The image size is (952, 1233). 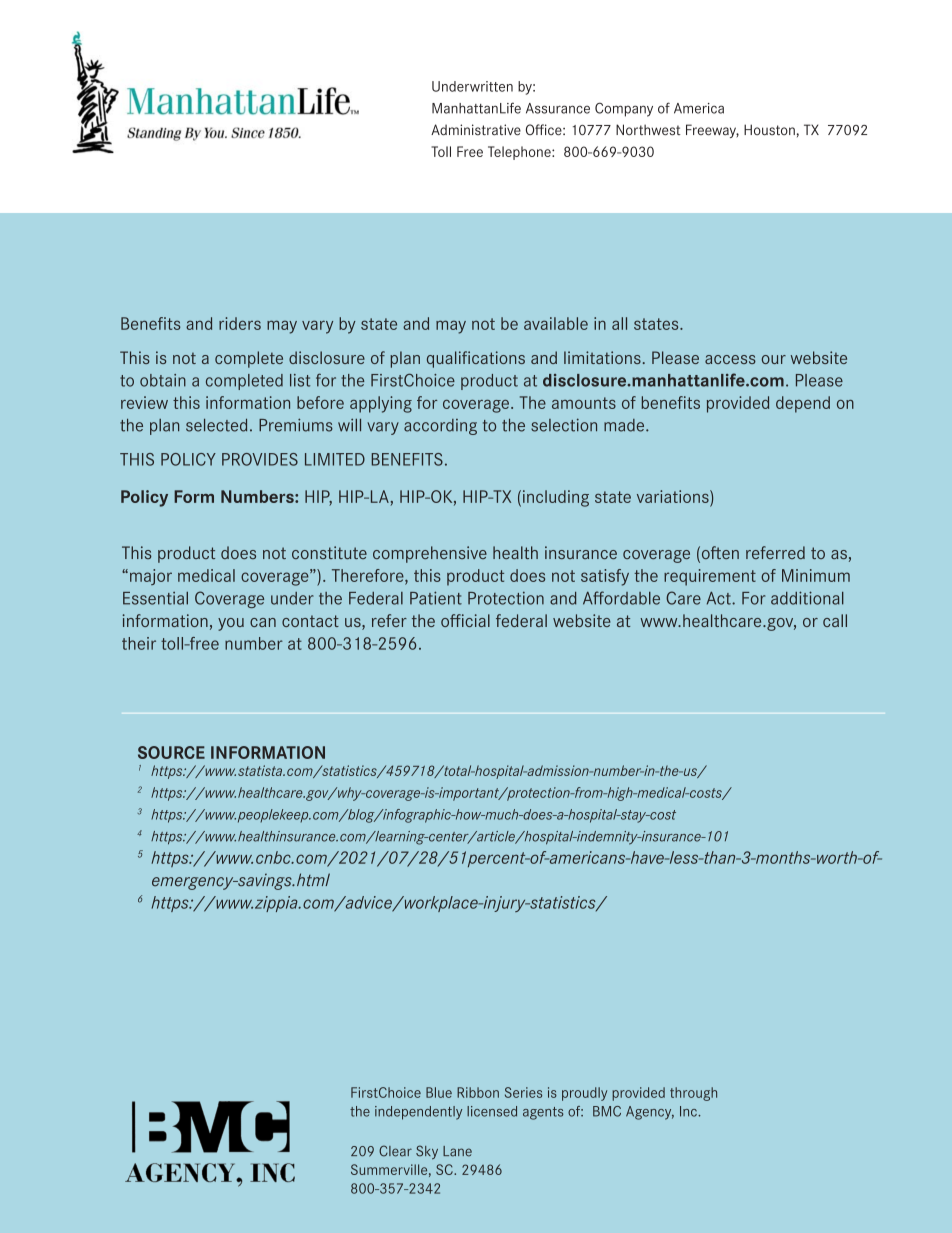 What do you see at coordinates (476, 130) in the page?
I see `Administrative` at bounding box center [476, 130].
